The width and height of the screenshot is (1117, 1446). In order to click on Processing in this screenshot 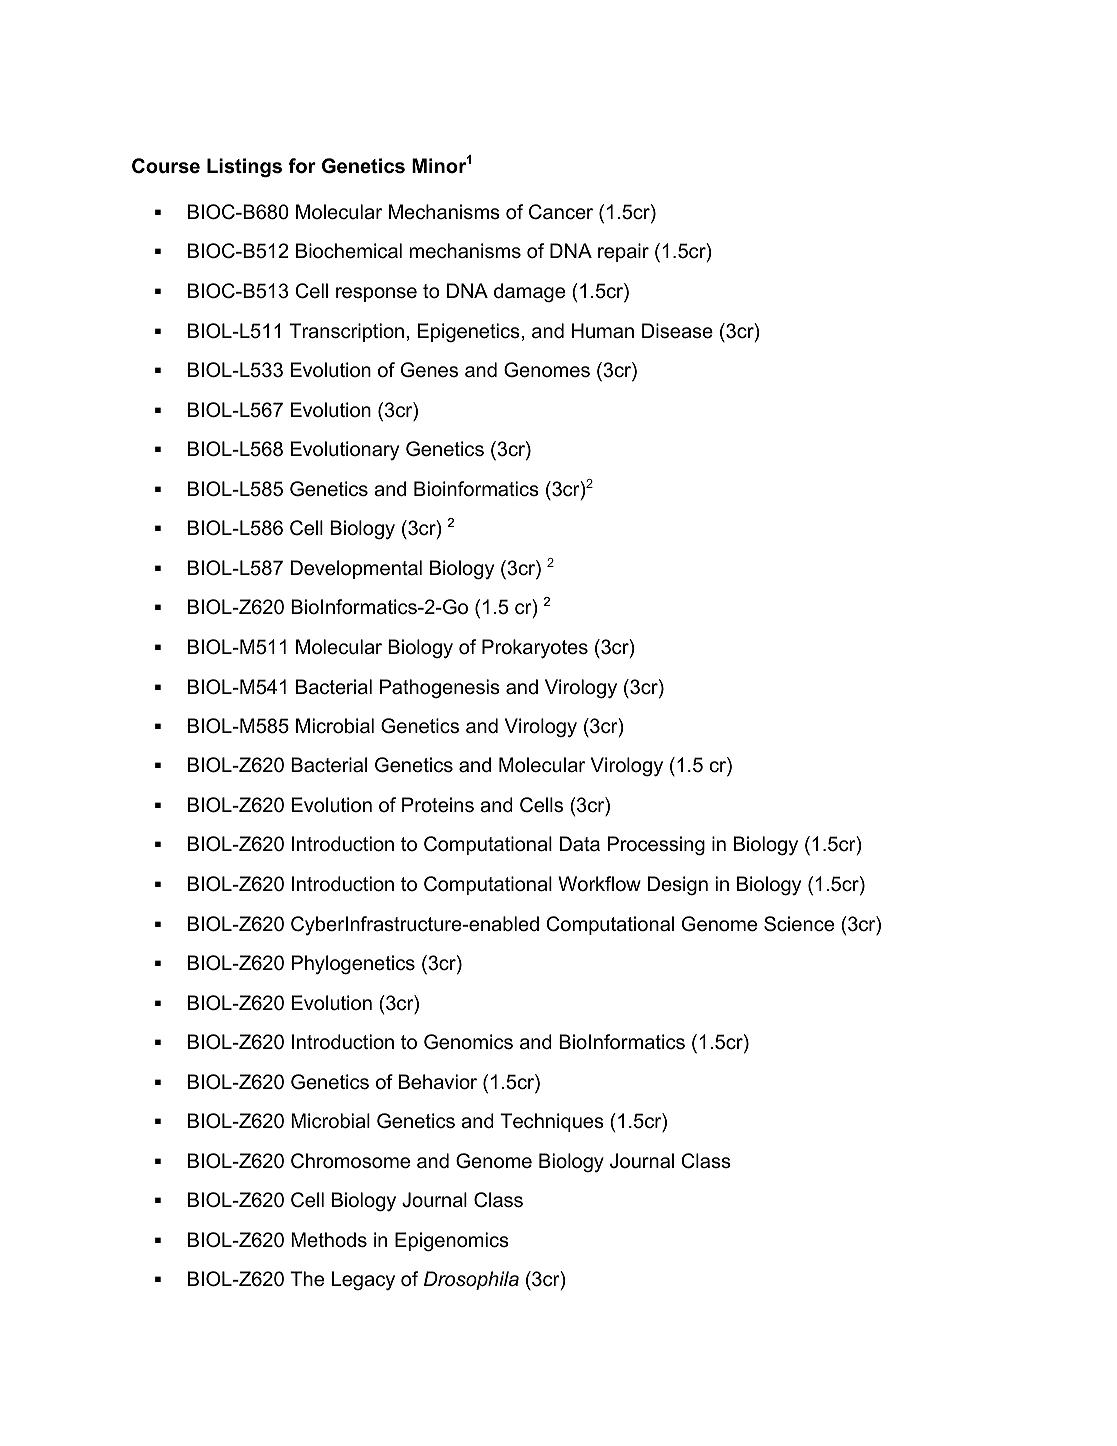, I will do `click(656, 846)`.
